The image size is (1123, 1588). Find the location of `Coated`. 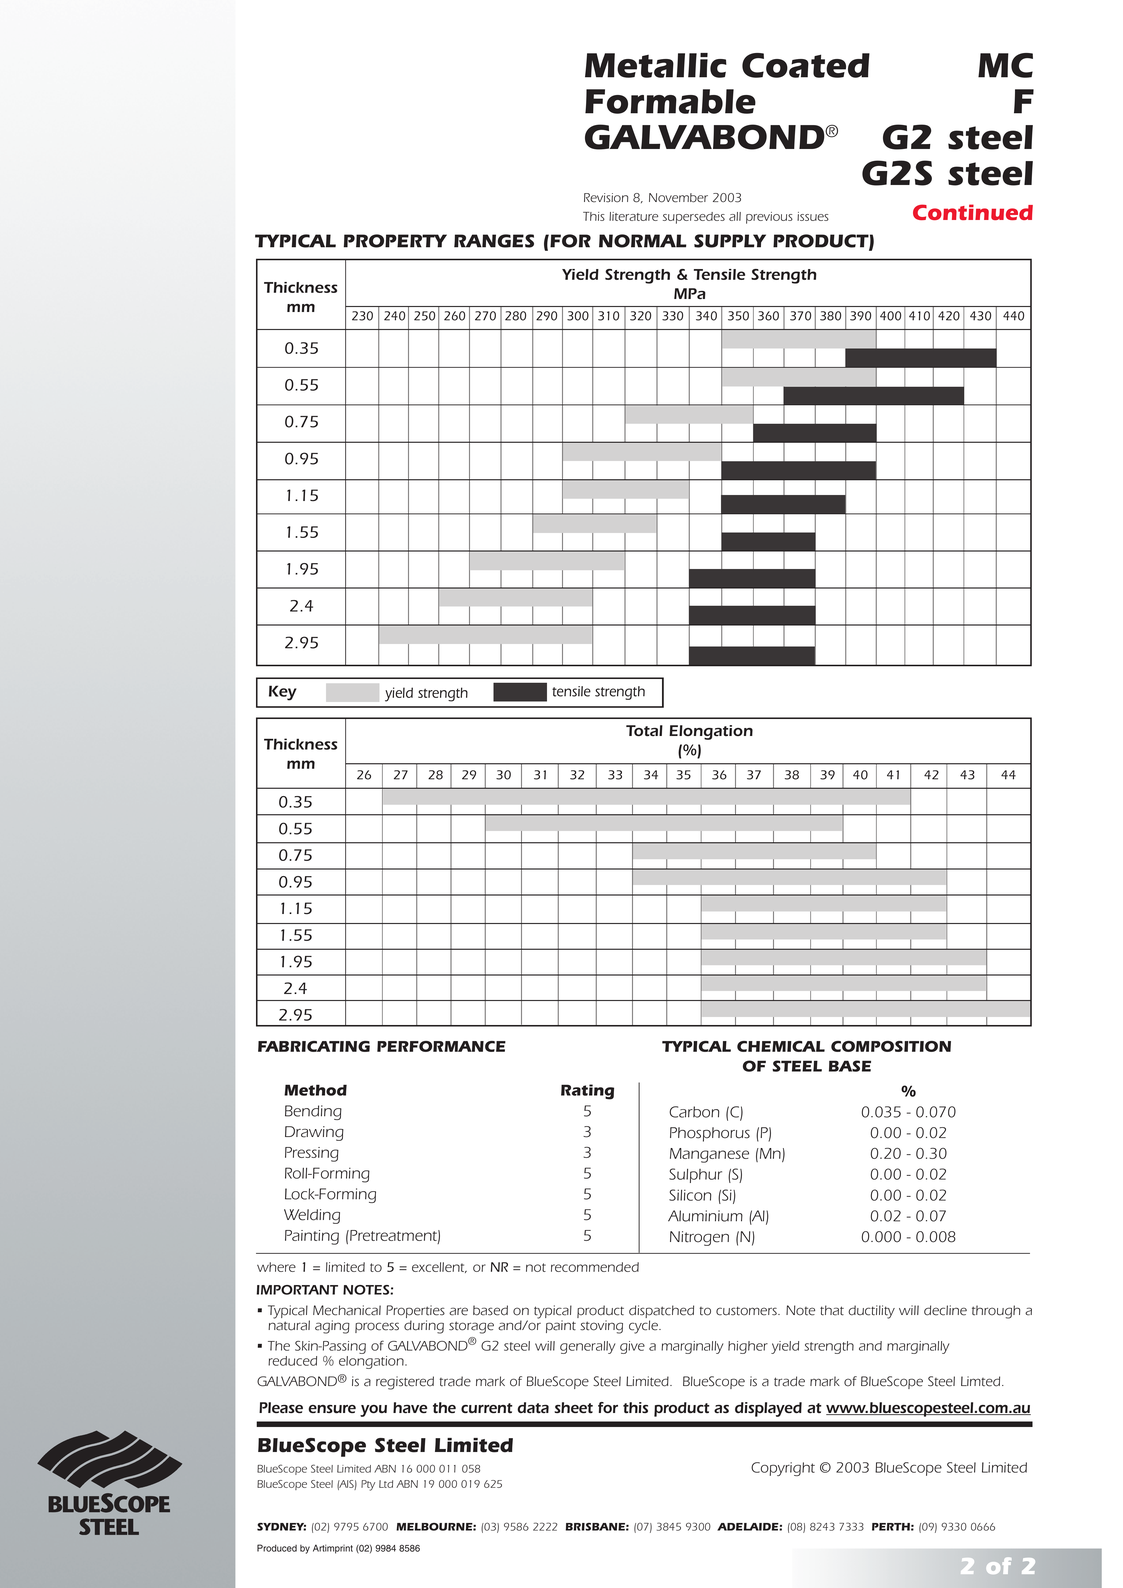

Coated is located at coordinates (806, 65).
